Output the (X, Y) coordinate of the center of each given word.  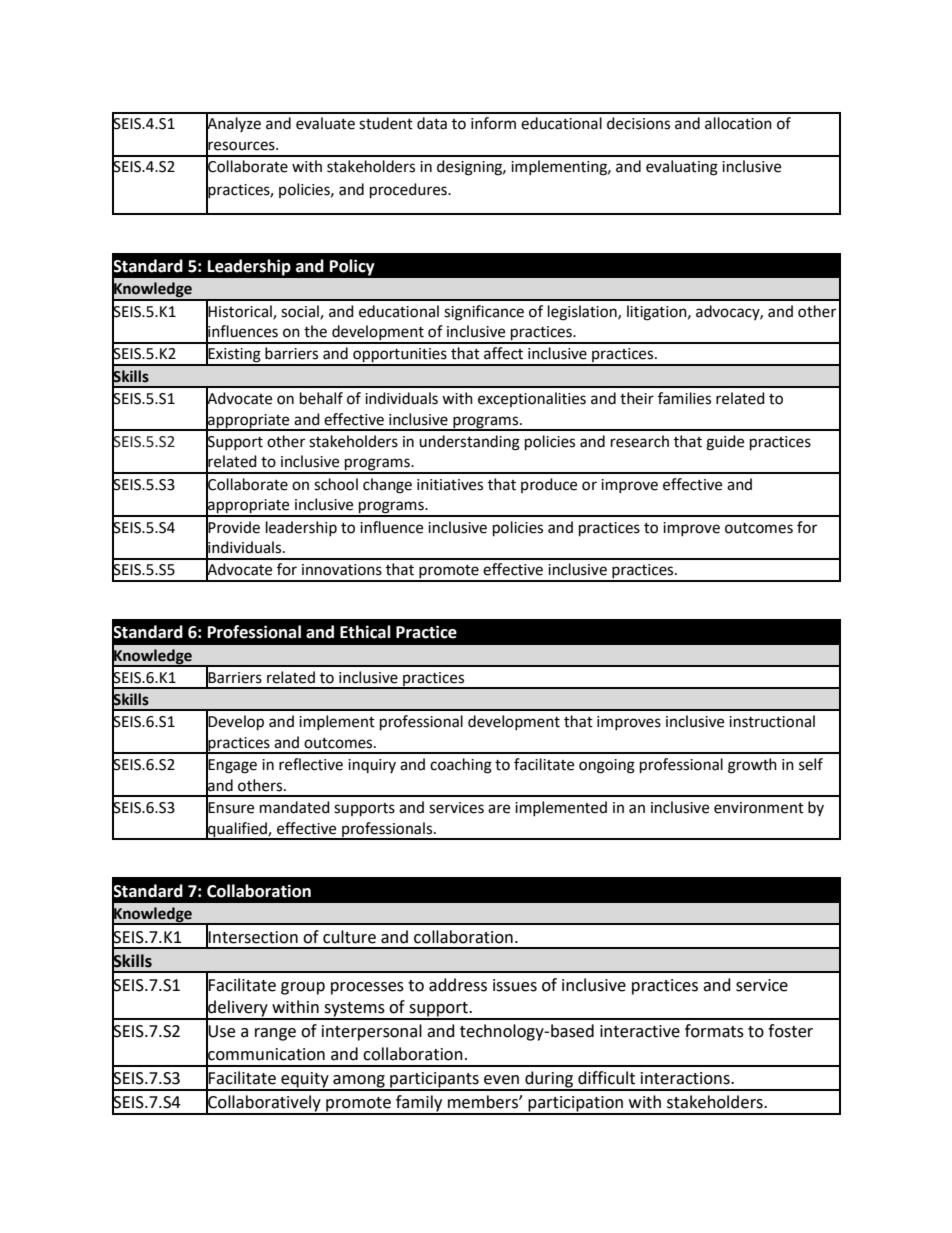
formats (714, 1031)
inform (493, 123)
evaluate (325, 123)
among (359, 1082)
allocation (738, 123)
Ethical (365, 632)
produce (549, 485)
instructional (772, 721)
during (549, 1080)
